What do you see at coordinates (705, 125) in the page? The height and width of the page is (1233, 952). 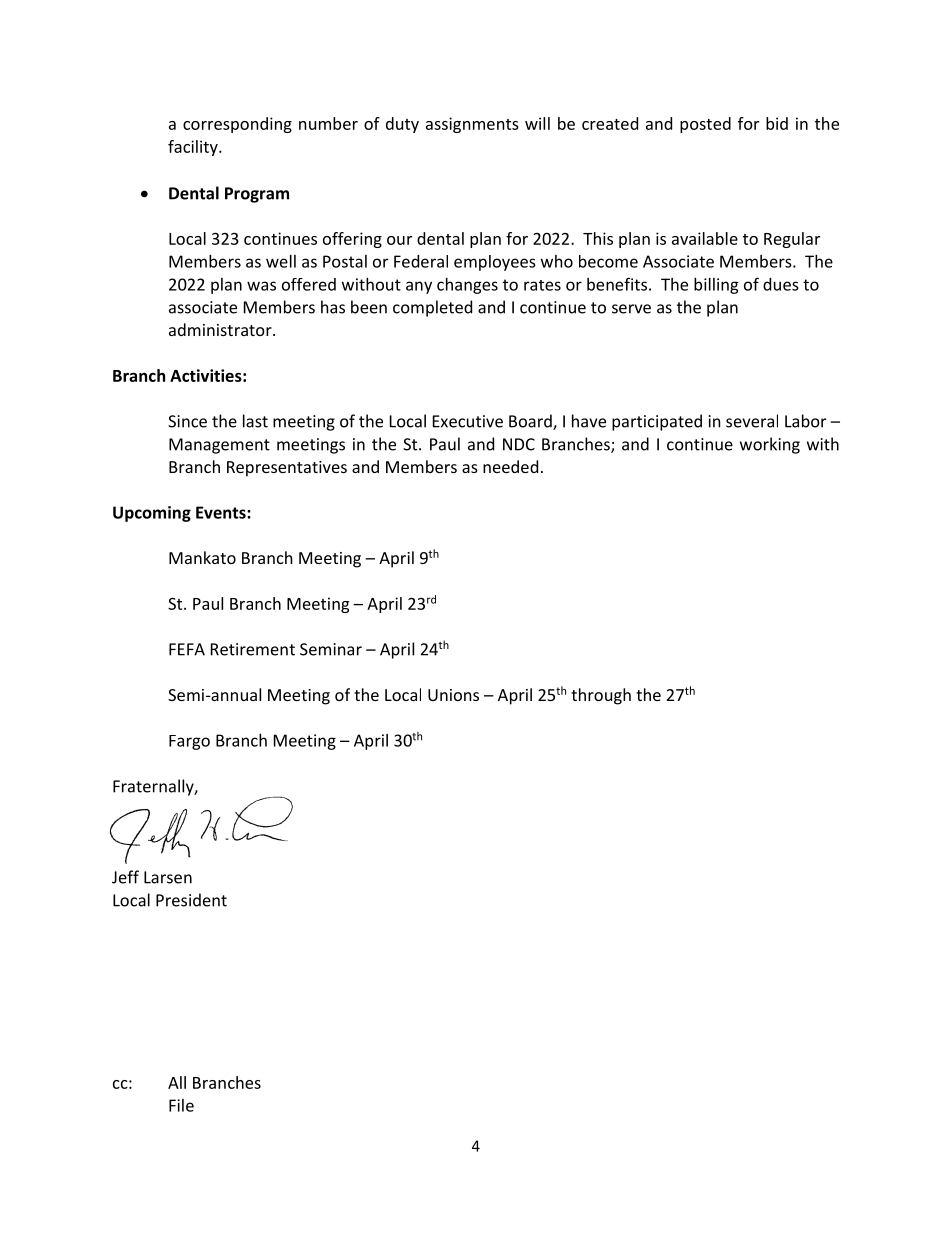 I see `posted` at bounding box center [705, 125].
